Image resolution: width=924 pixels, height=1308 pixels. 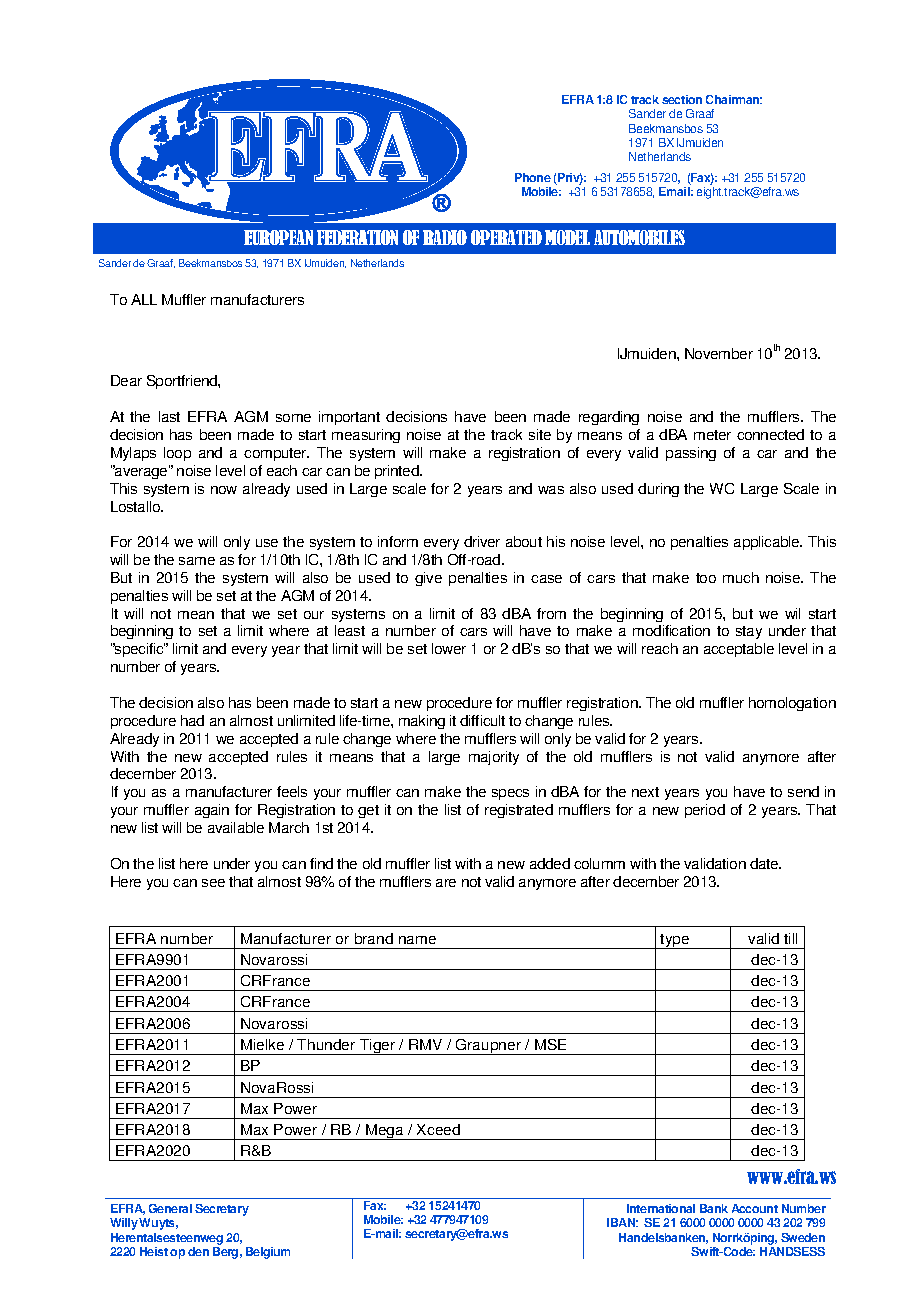 I want to click on acceptable, so click(x=739, y=650).
